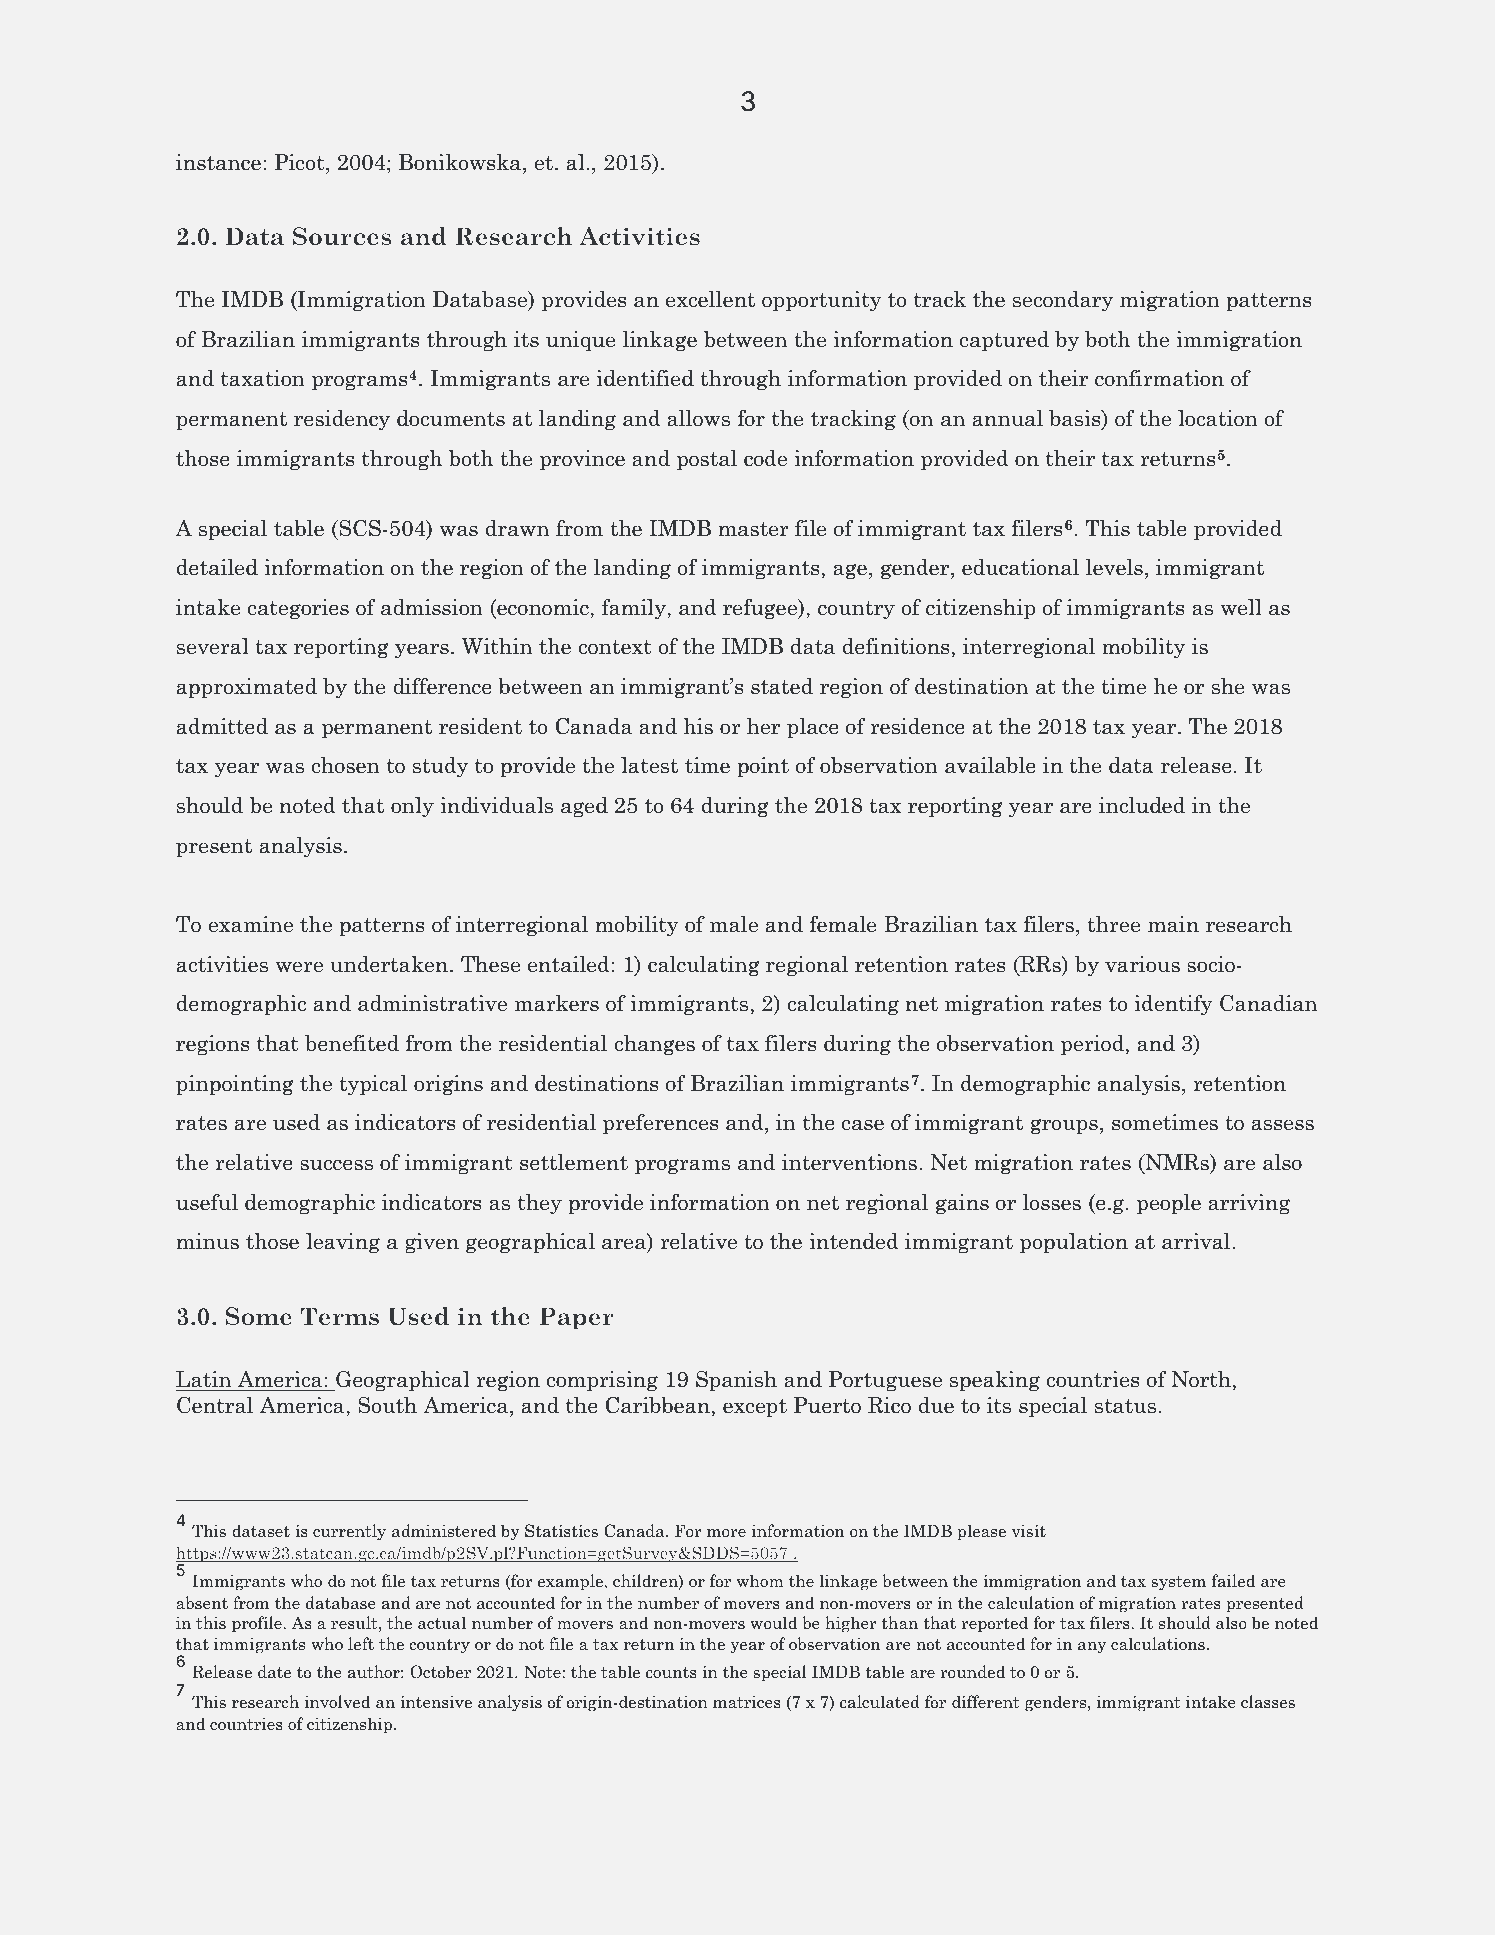 The image size is (1495, 1935). What do you see at coordinates (361, 1644) in the screenshot?
I see `left` at bounding box center [361, 1644].
